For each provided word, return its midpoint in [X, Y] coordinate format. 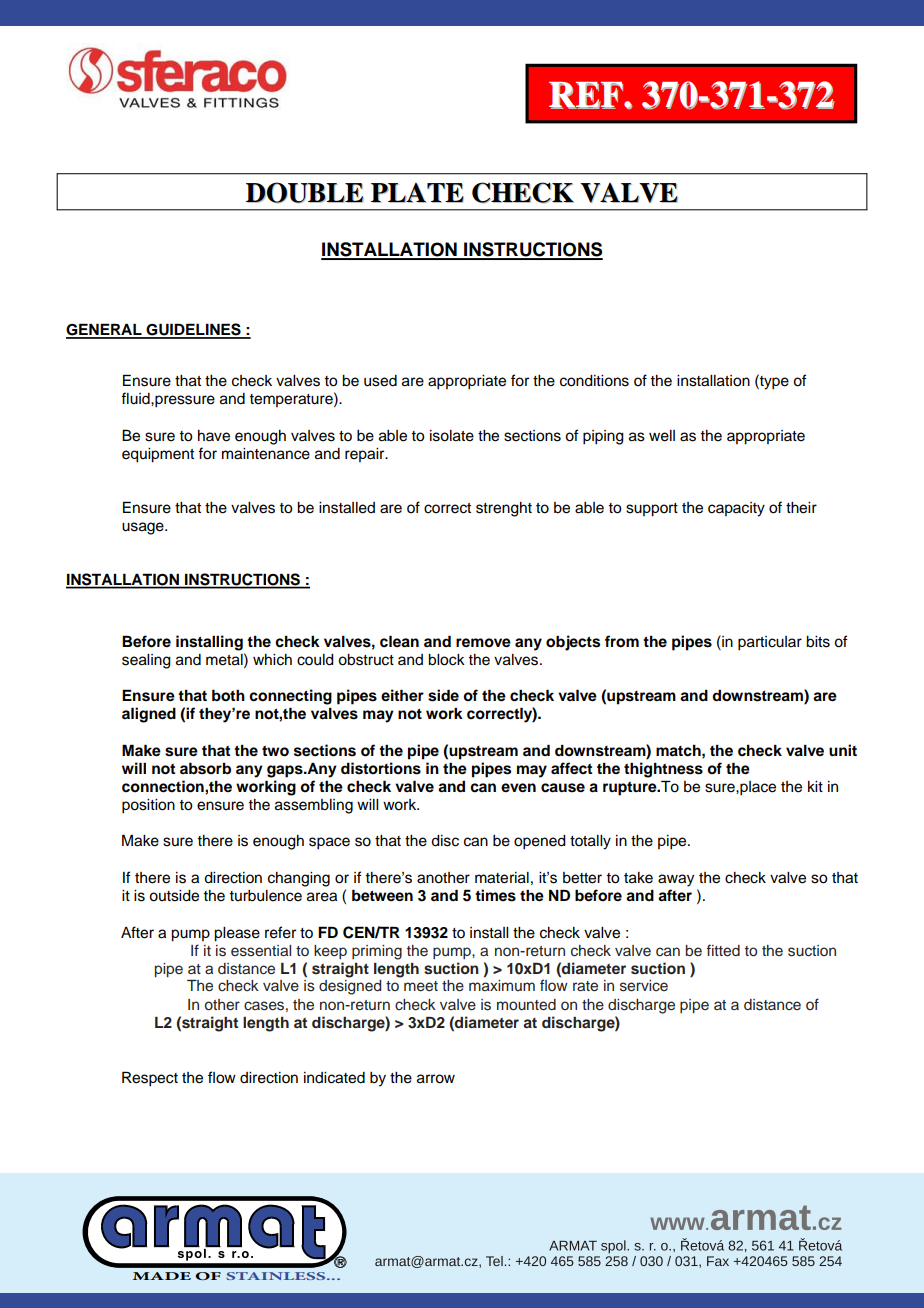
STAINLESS [277, 1276]
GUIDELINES [194, 330]
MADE [162, 1276]
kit [815, 786]
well [662, 436]
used [380, 381]
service [644, 986]
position [148, 806]
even [518, 788]
